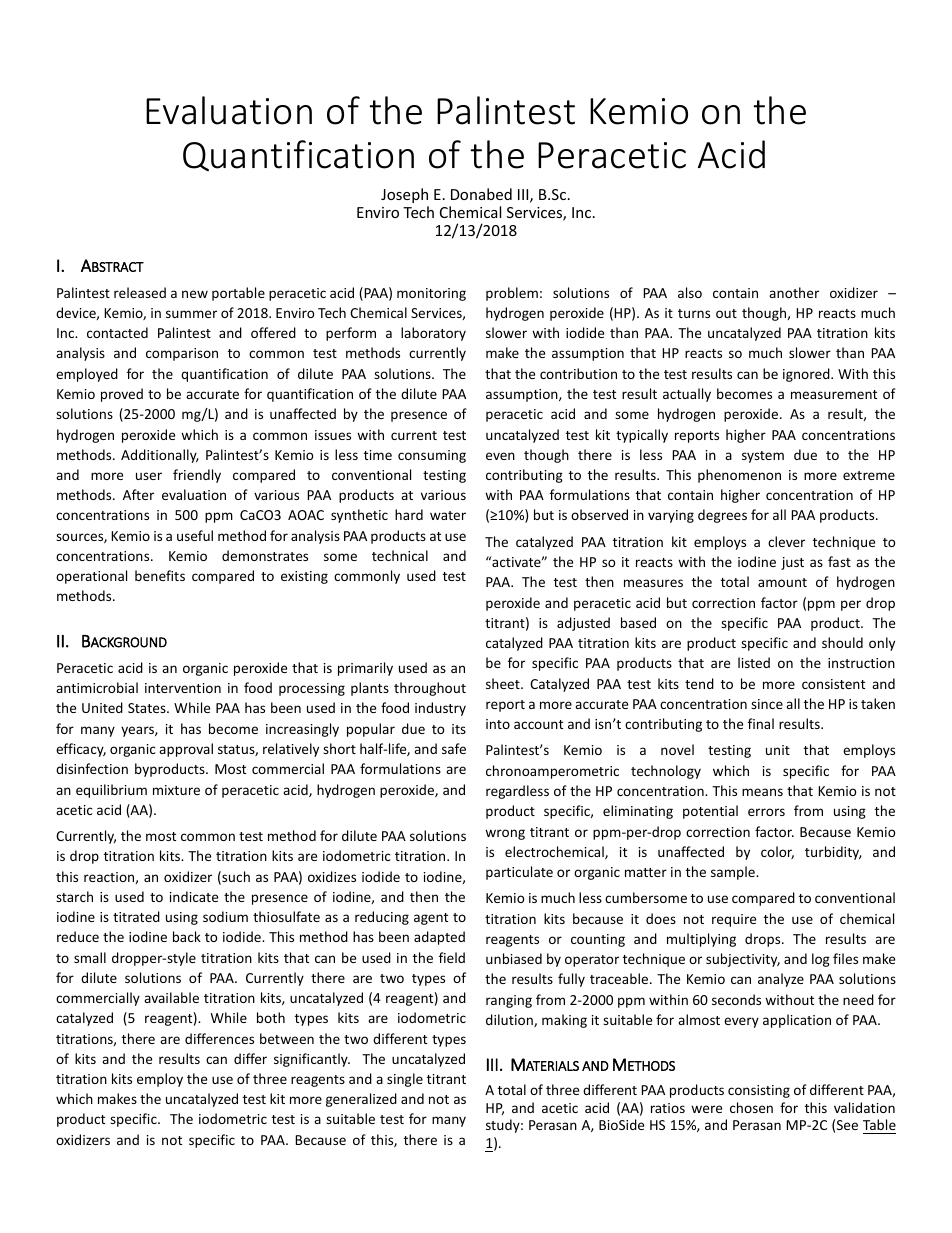  What do you see at coordinates (794, 292) in the screenshot?
I see `another` at bounding box center [794, 292].
